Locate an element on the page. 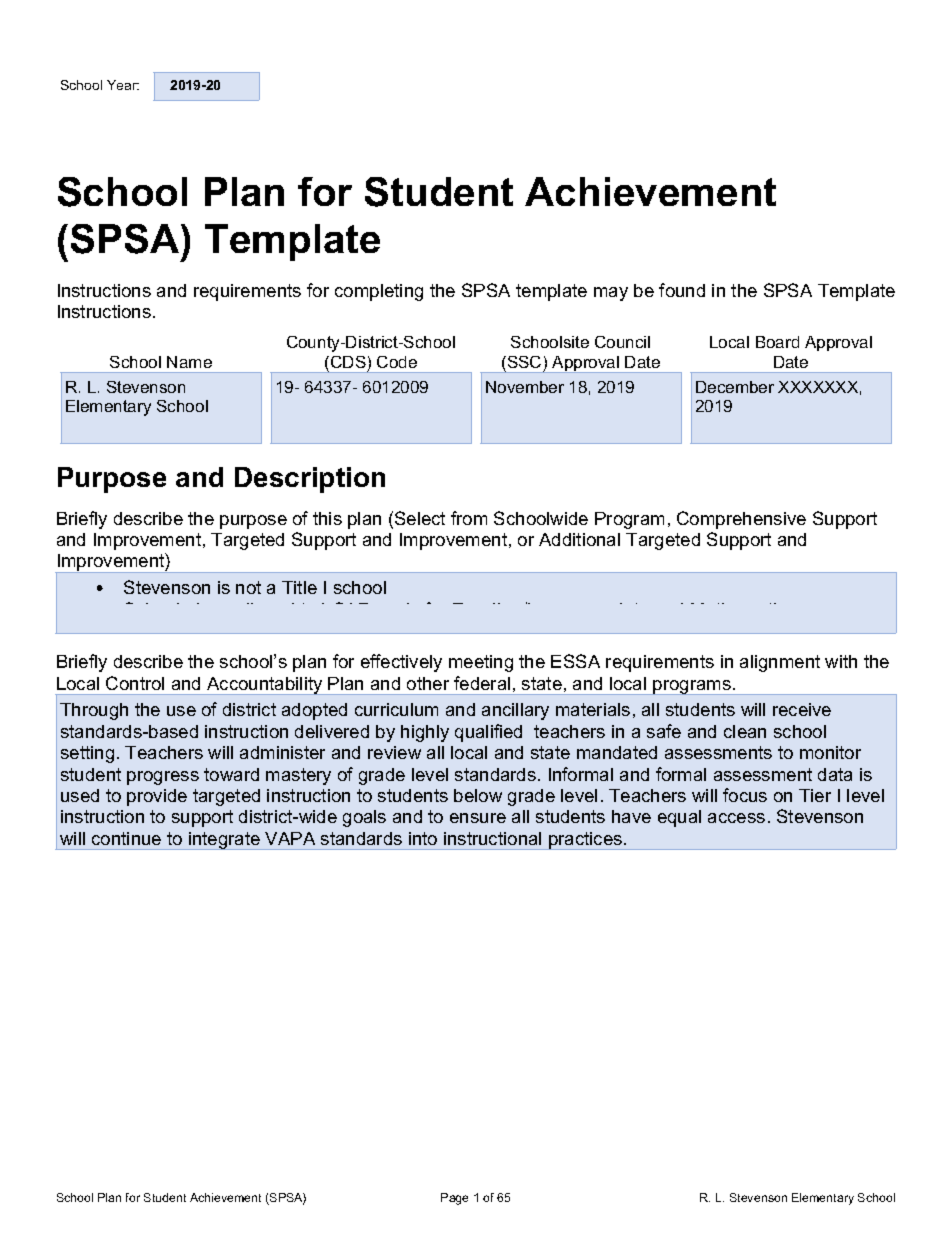 This page has width=952, height=1233. provide is located at coordinates (157, 797).
